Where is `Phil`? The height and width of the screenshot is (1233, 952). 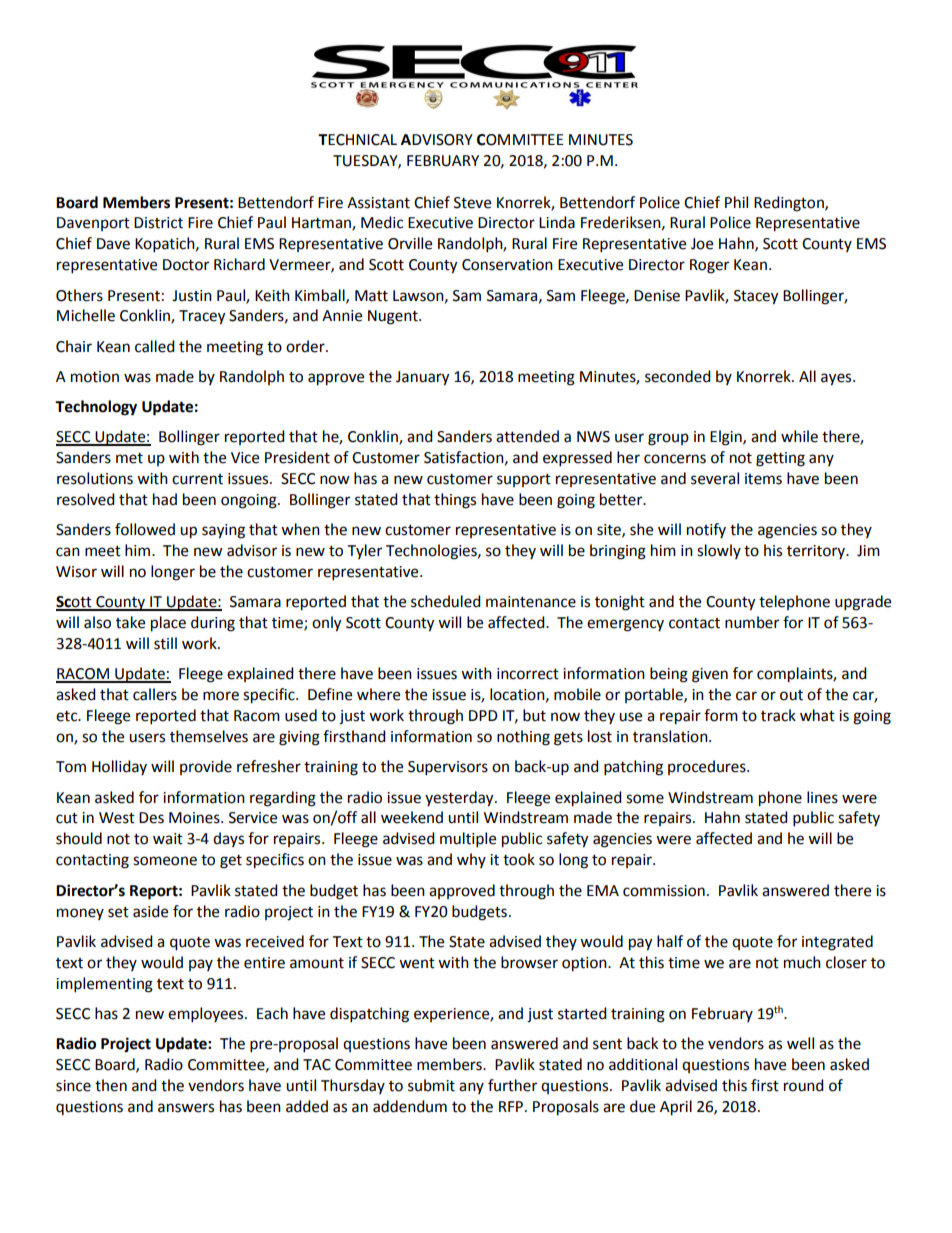 Phil is located at coordinates (736, 202).
